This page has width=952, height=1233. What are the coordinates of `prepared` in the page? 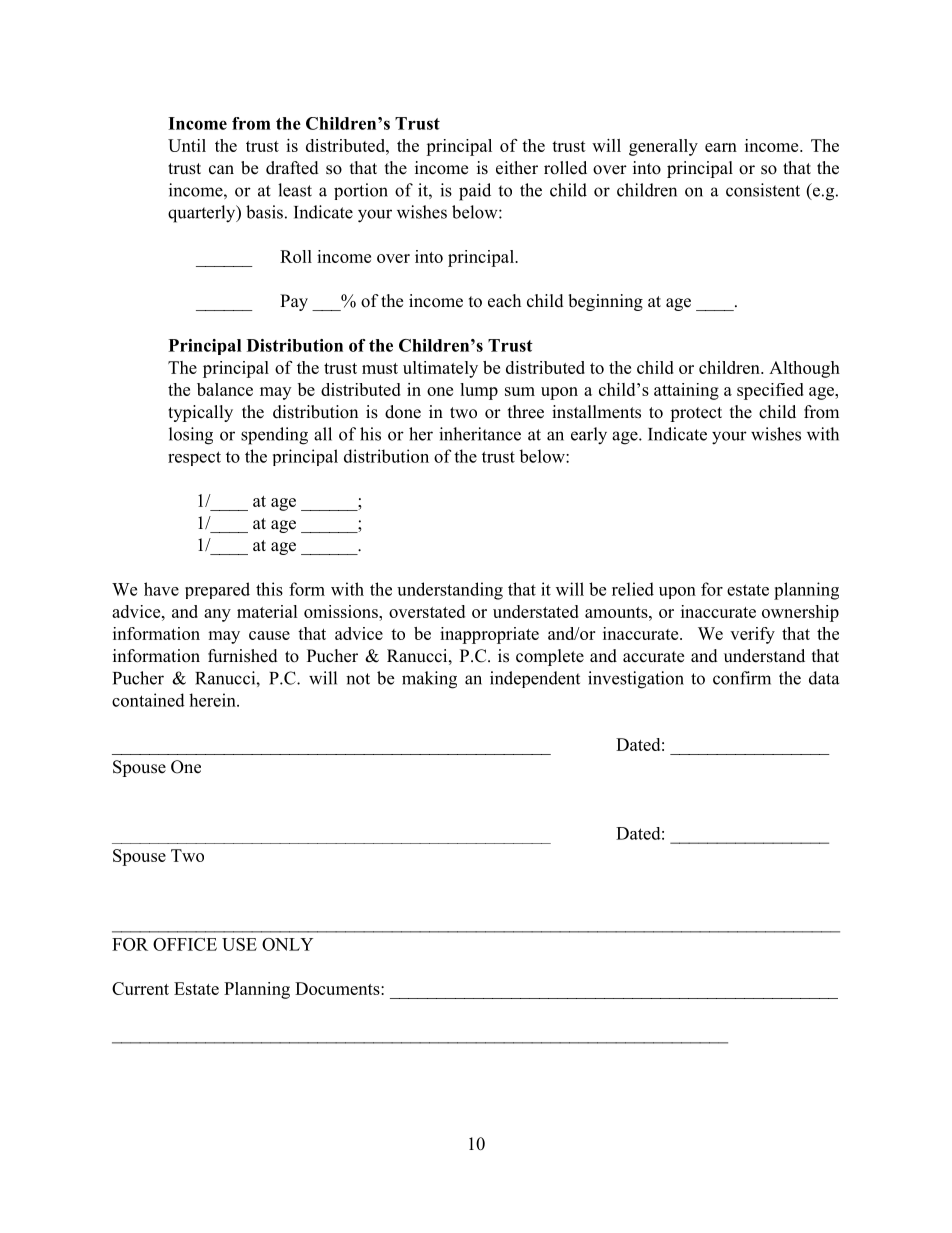 It's located at (217, 590).
